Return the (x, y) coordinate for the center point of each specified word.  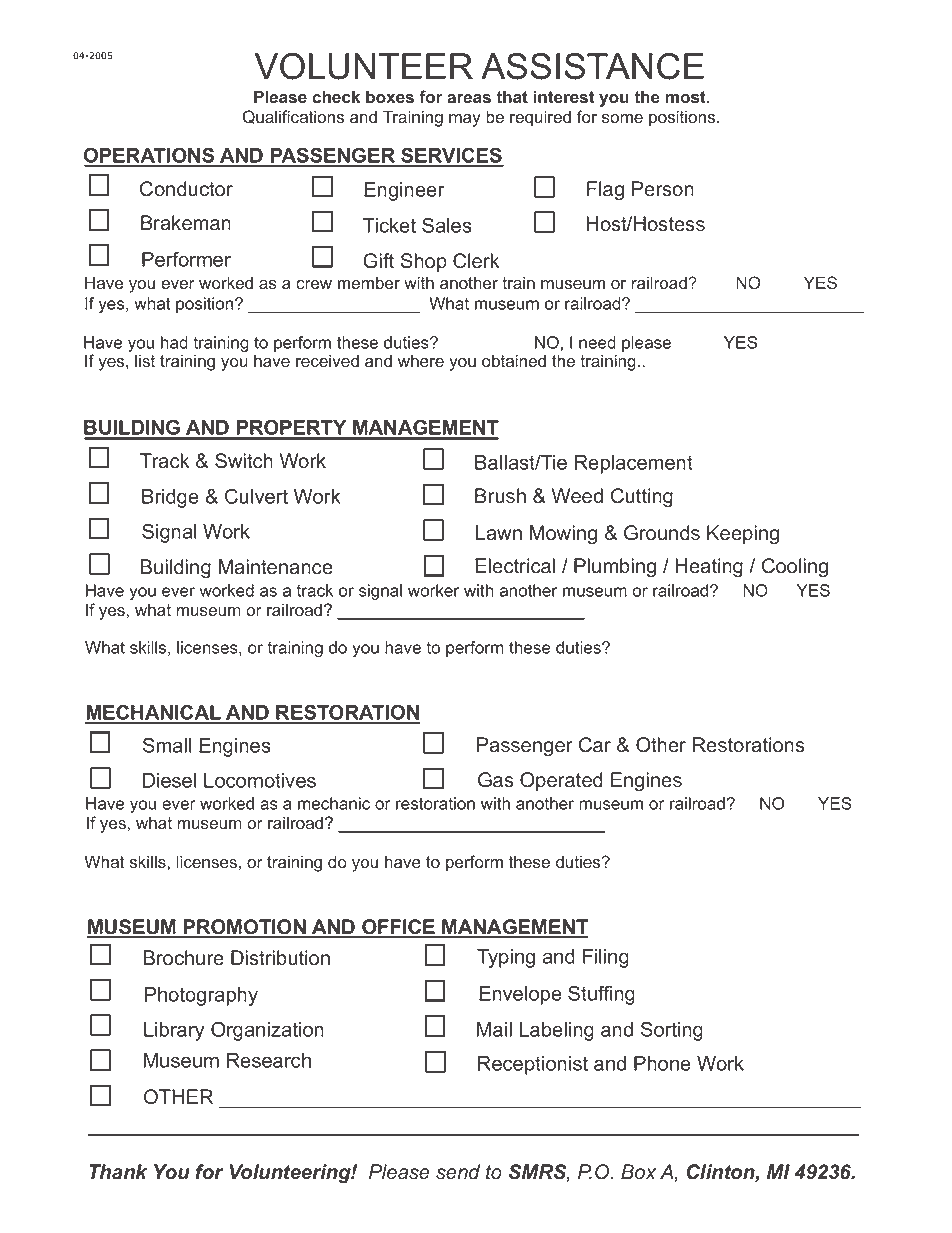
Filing (606, 958)
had (174, 342)
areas (469, 99)
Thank (118, 1172)
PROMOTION (245, 928)
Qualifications (293, 117)
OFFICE (398, 928)
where (421, 361)
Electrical (515, 566)
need (597, 342)
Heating (709, 568)
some (622, 119)
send (458, 1172)
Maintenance (276, 567)
